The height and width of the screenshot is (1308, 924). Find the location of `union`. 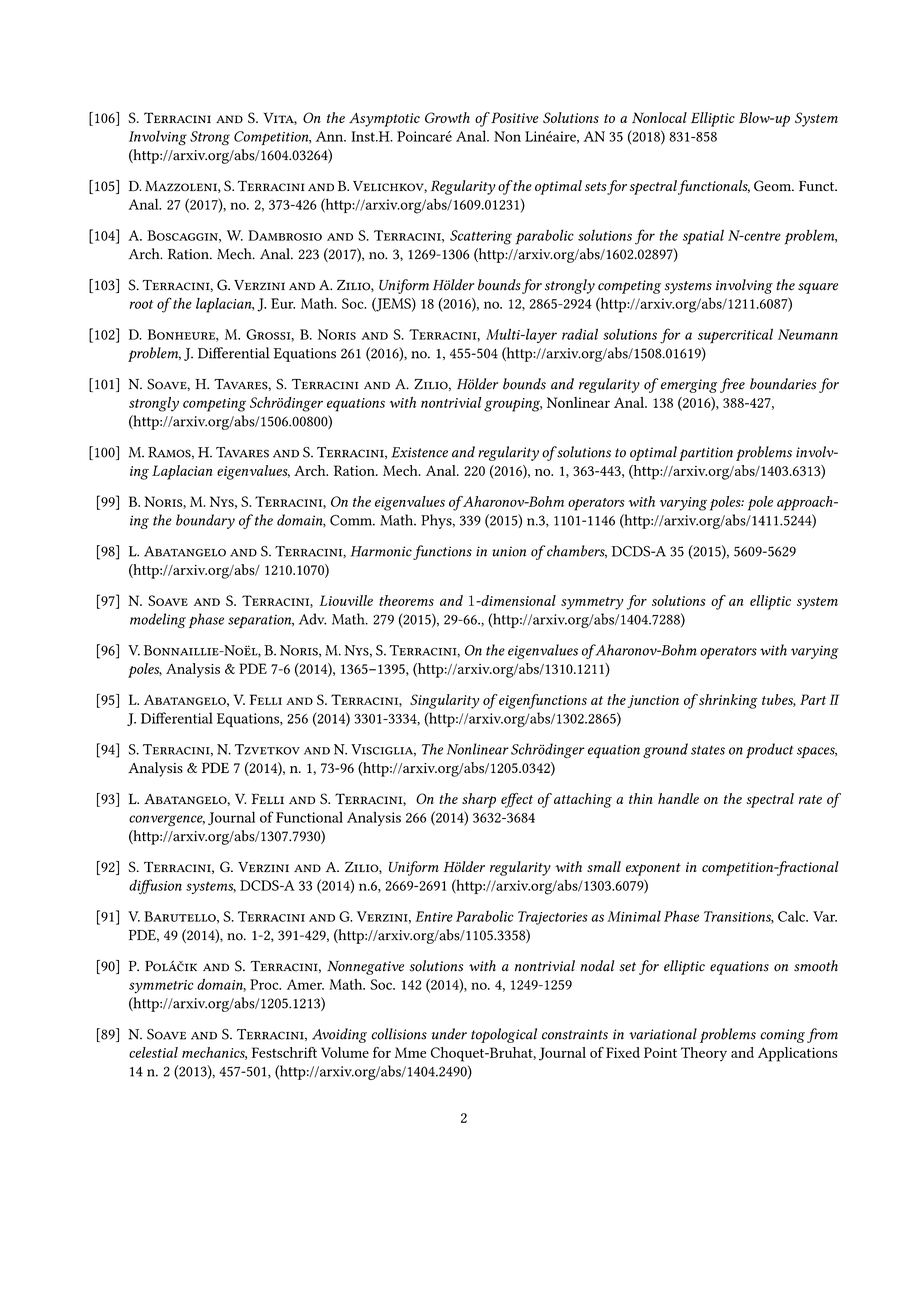

union is located at coordinates (509, 551).
